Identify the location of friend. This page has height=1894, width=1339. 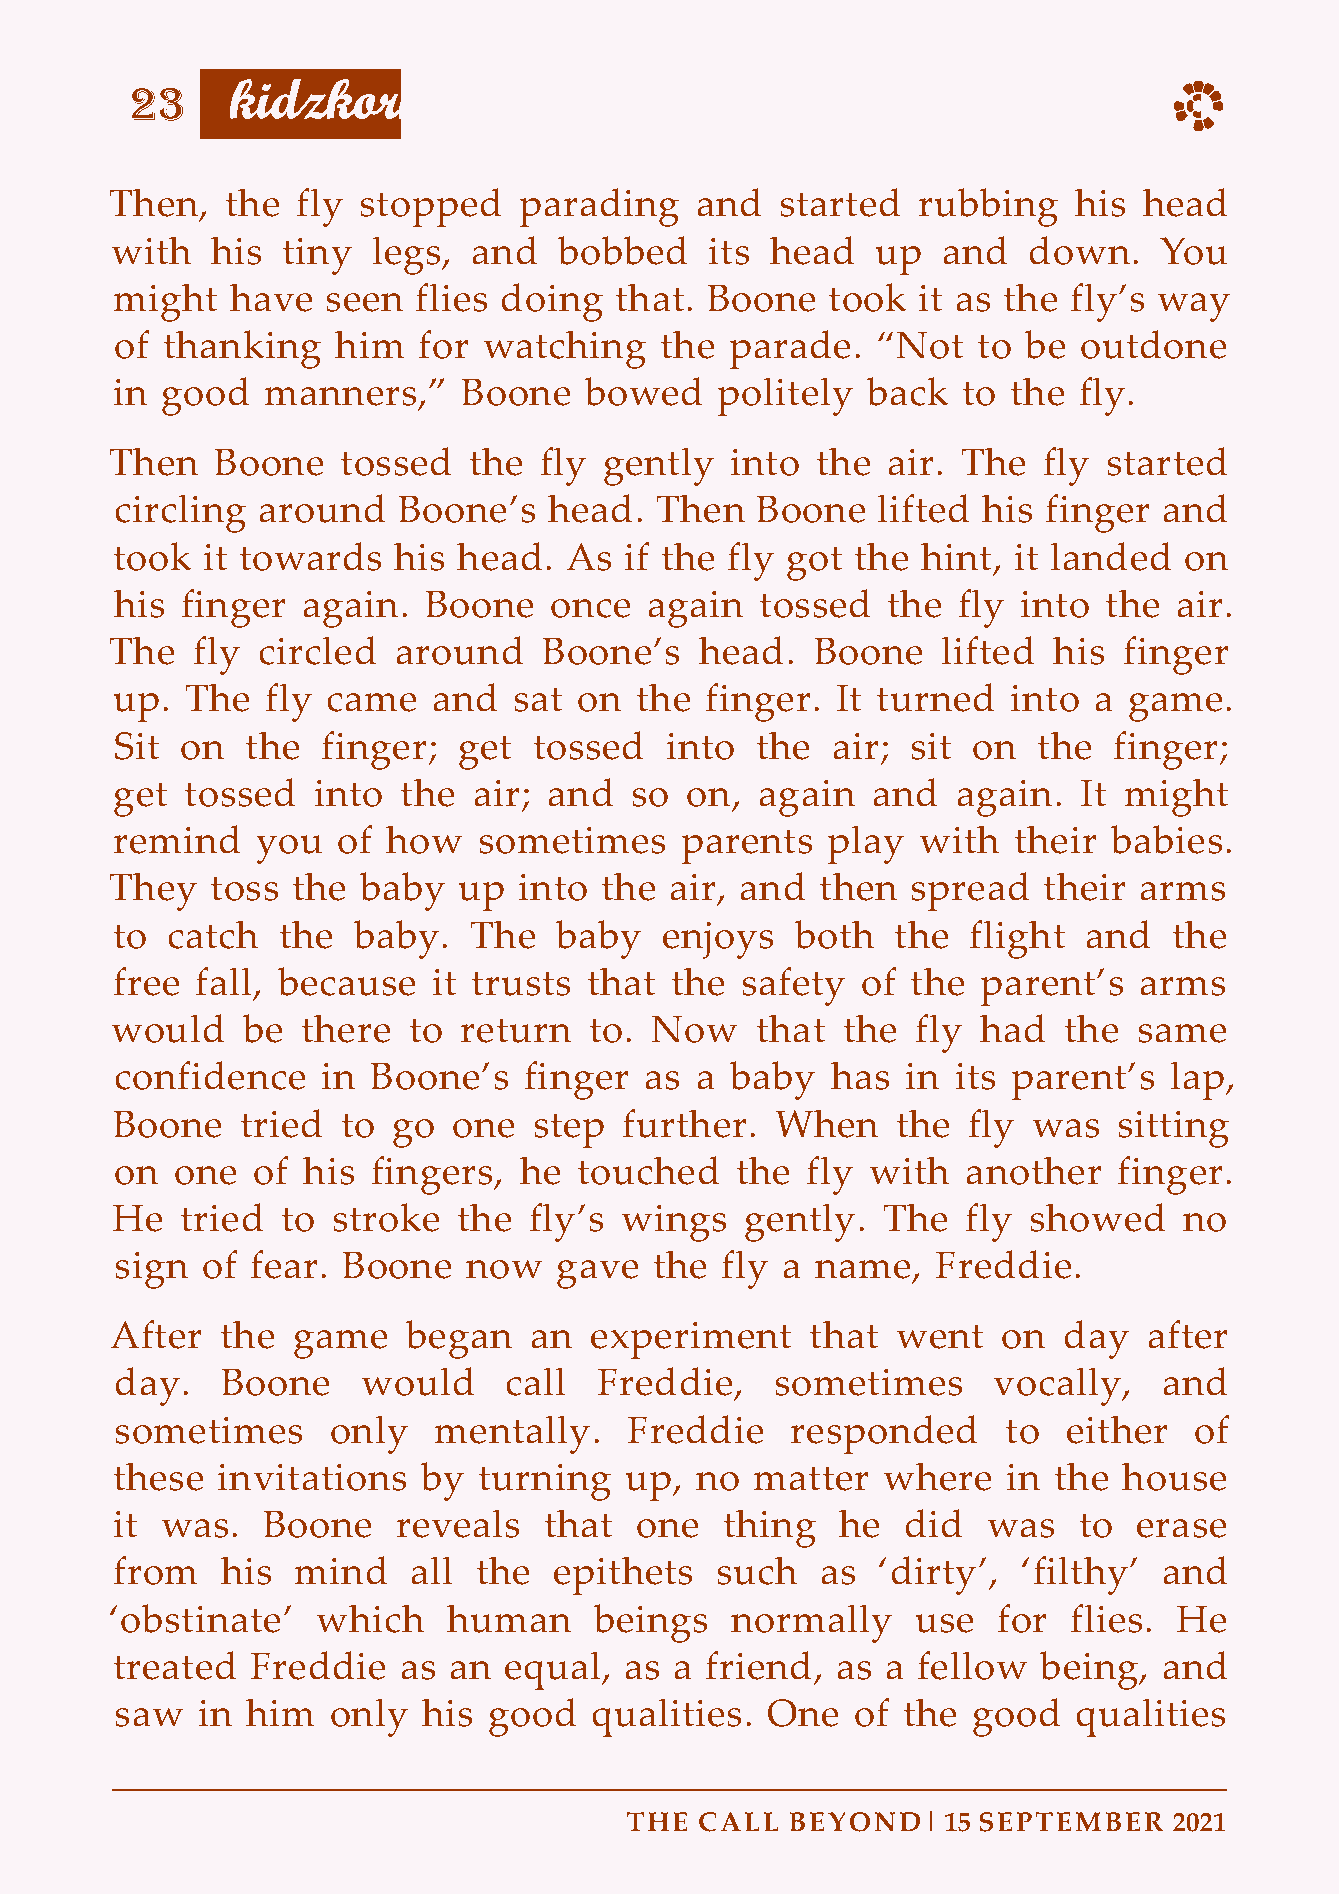
(758, 1665).
